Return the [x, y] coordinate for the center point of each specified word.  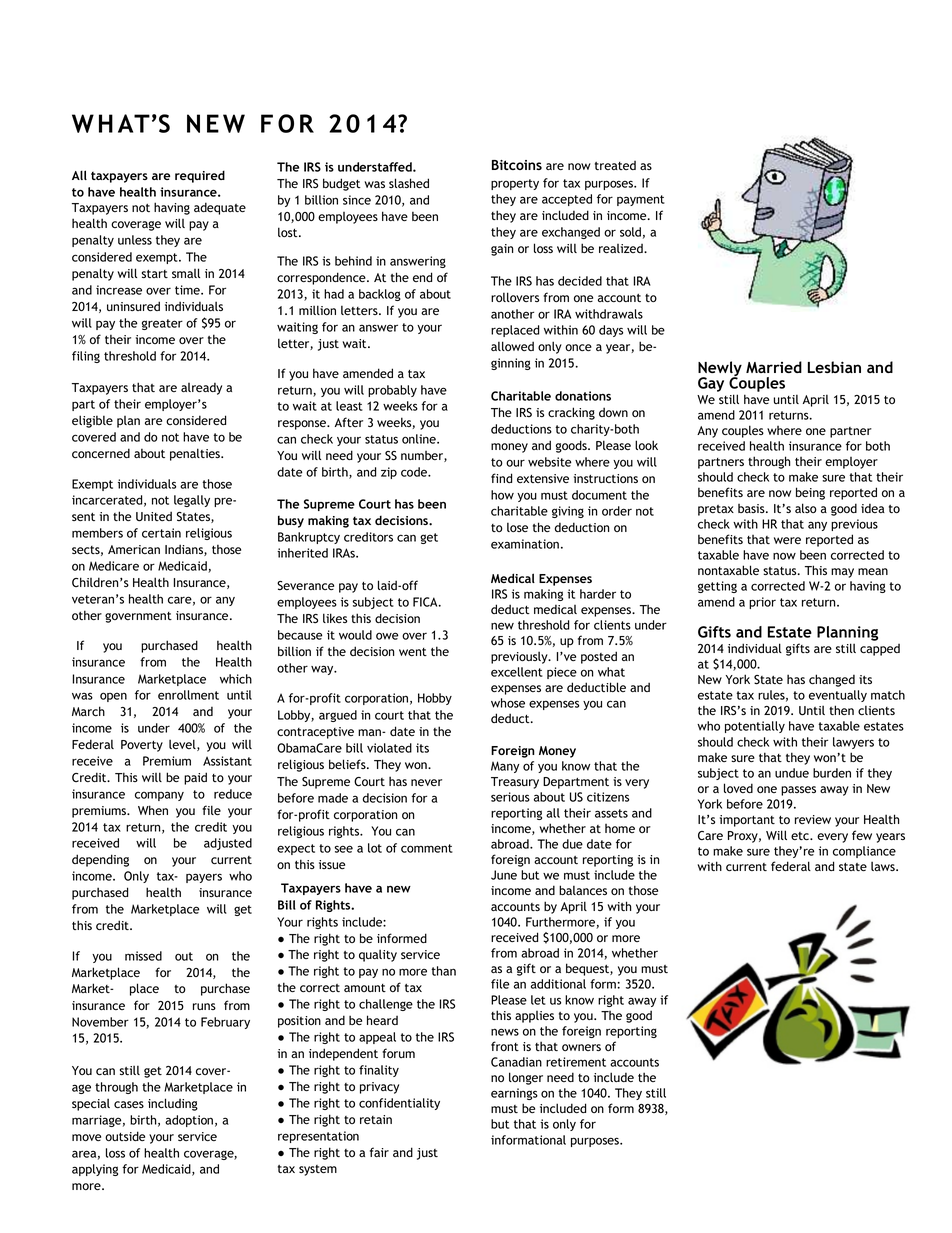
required [200, 176]
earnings [514, 1094]
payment [641, 200]
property [515, 184]
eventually [838, 696]
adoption [189, 1121]
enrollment [188, 695]
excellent [517, 672]
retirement [576, 1062]
